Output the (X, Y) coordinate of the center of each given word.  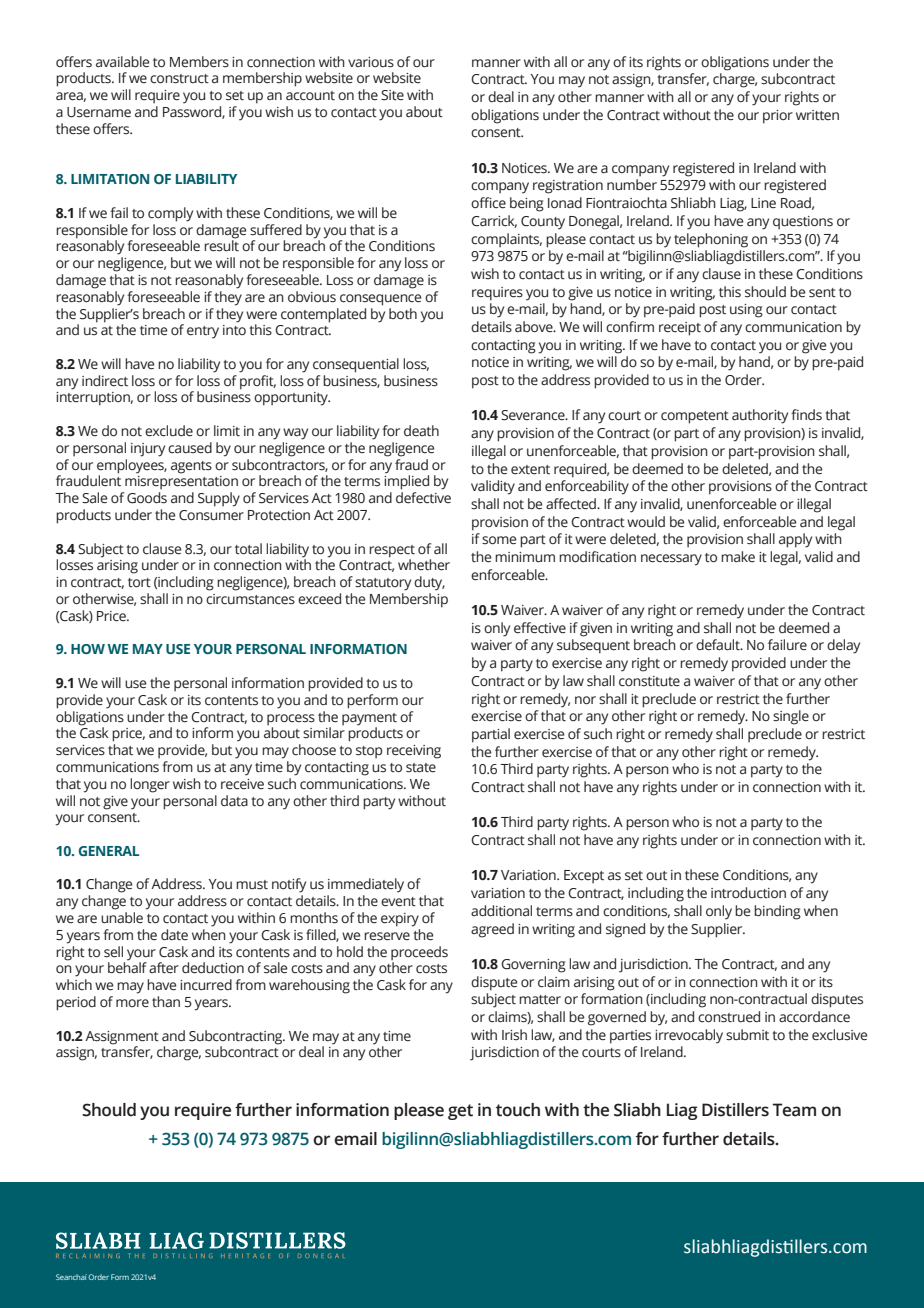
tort (139, 582)
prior (778, 117)
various (371, 62)
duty (429, 583)
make (738, 557)
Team (794, 1110)
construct (179, 79)
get (460, 1112)
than (166, 1002)
